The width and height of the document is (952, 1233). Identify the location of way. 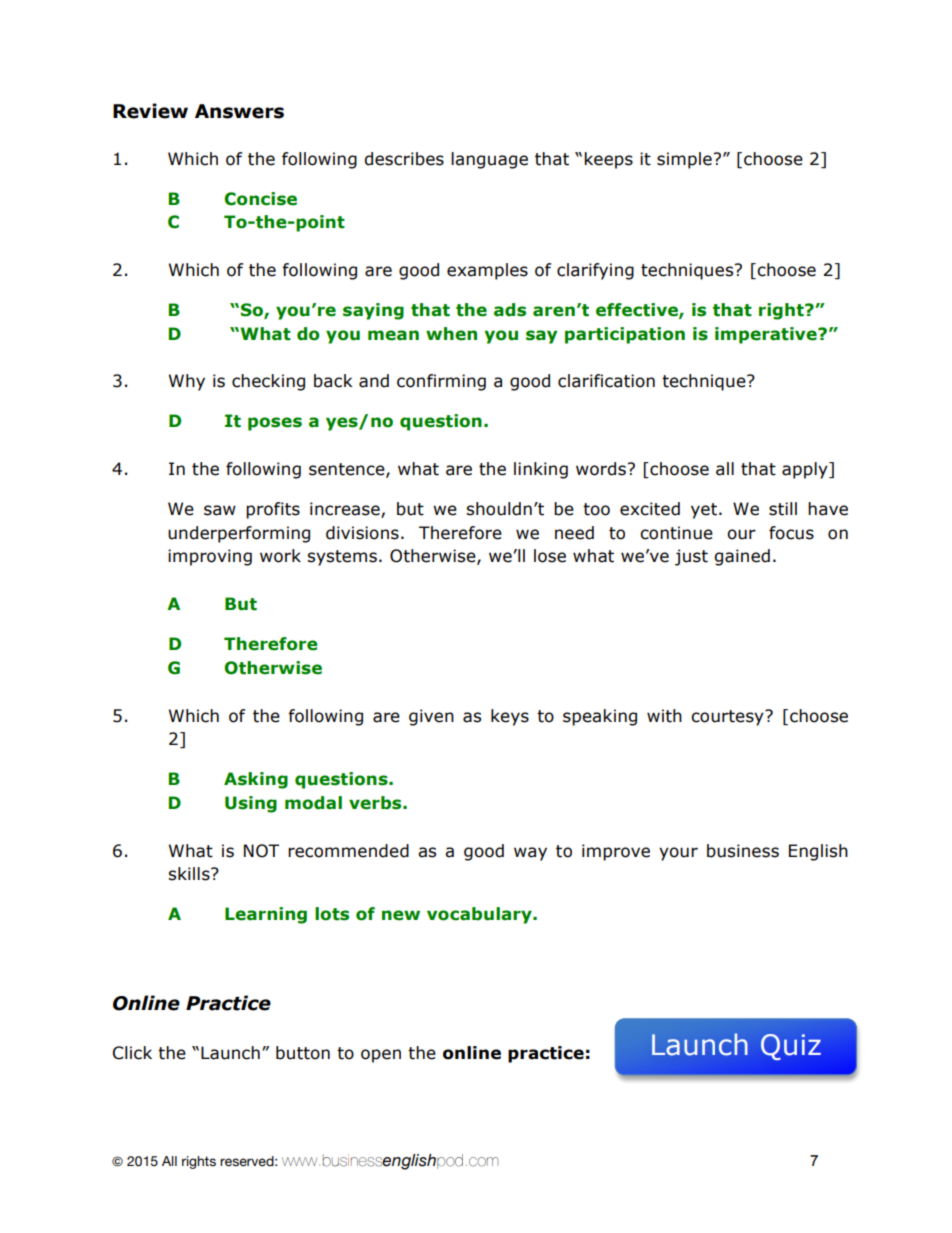
(530, 854).
